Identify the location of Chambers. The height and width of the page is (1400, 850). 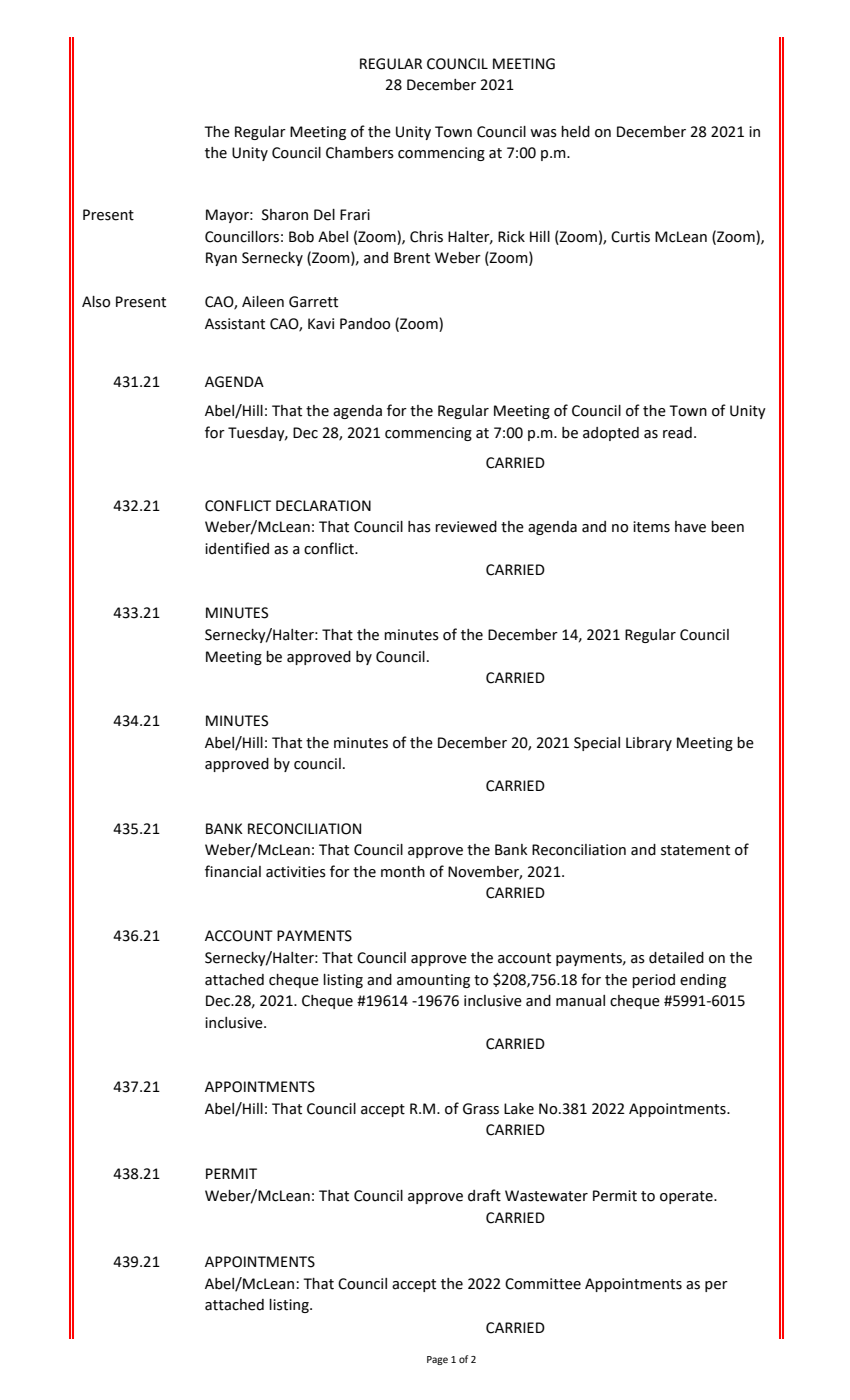
(360, 153).
